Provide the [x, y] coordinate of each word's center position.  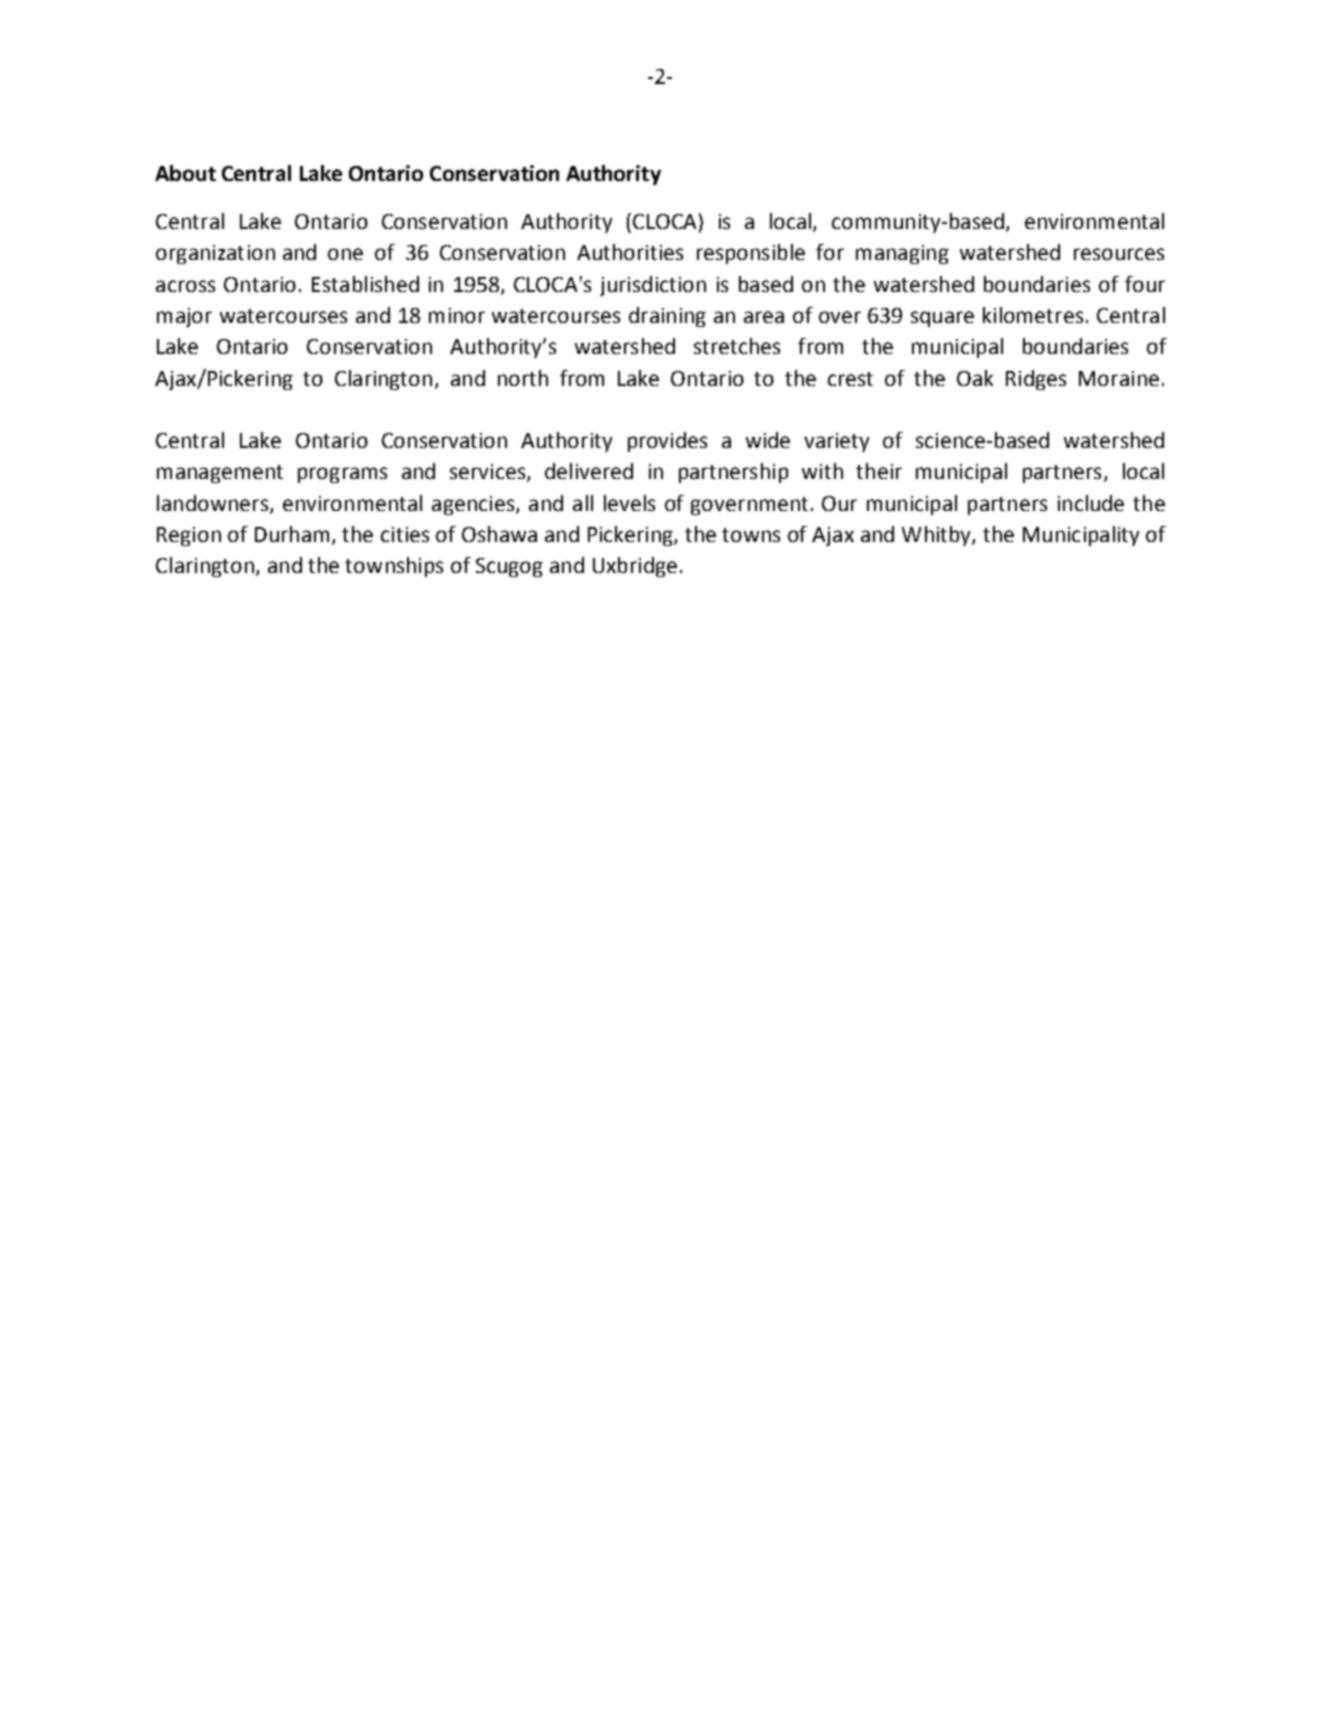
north [523, 378]
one [345, 254]
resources [1119, 254]
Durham [292, 534]
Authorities [630, 252]
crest [850, 379]
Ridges [1036, 380]
